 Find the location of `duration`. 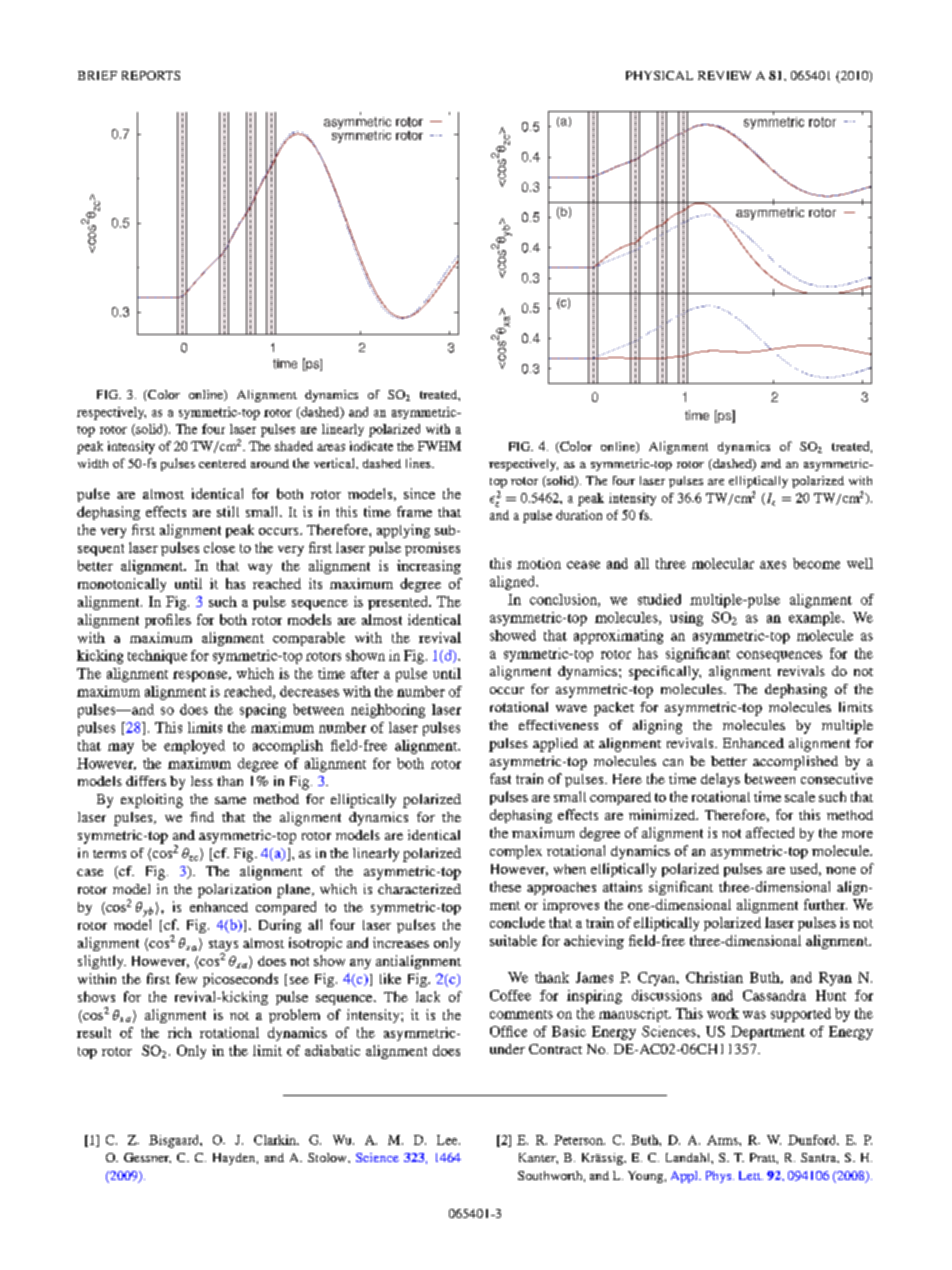

duration is located at coordinates (579, 515).
